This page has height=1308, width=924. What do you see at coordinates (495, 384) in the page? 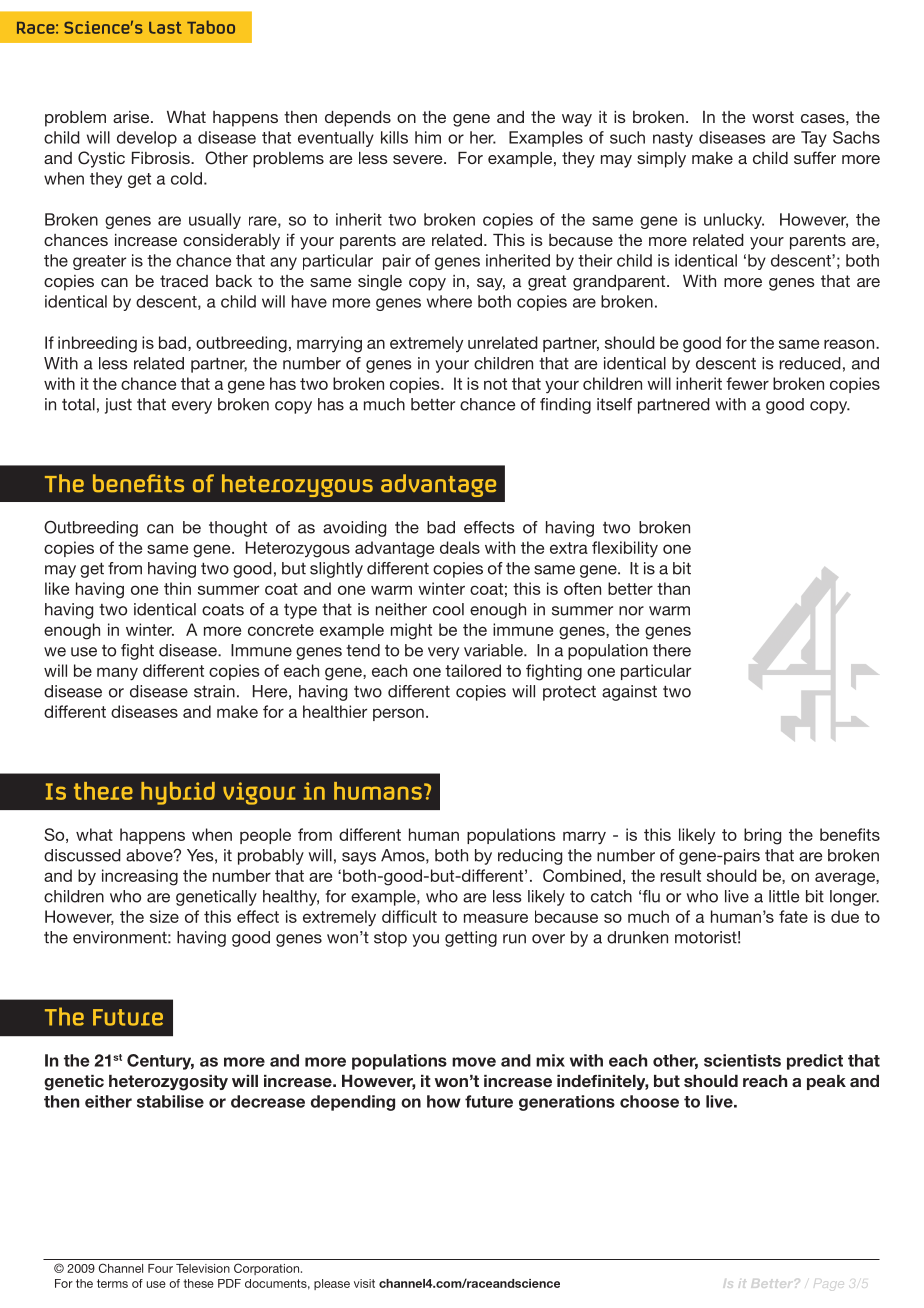
I see `not` at bounding box center [495, 384].
